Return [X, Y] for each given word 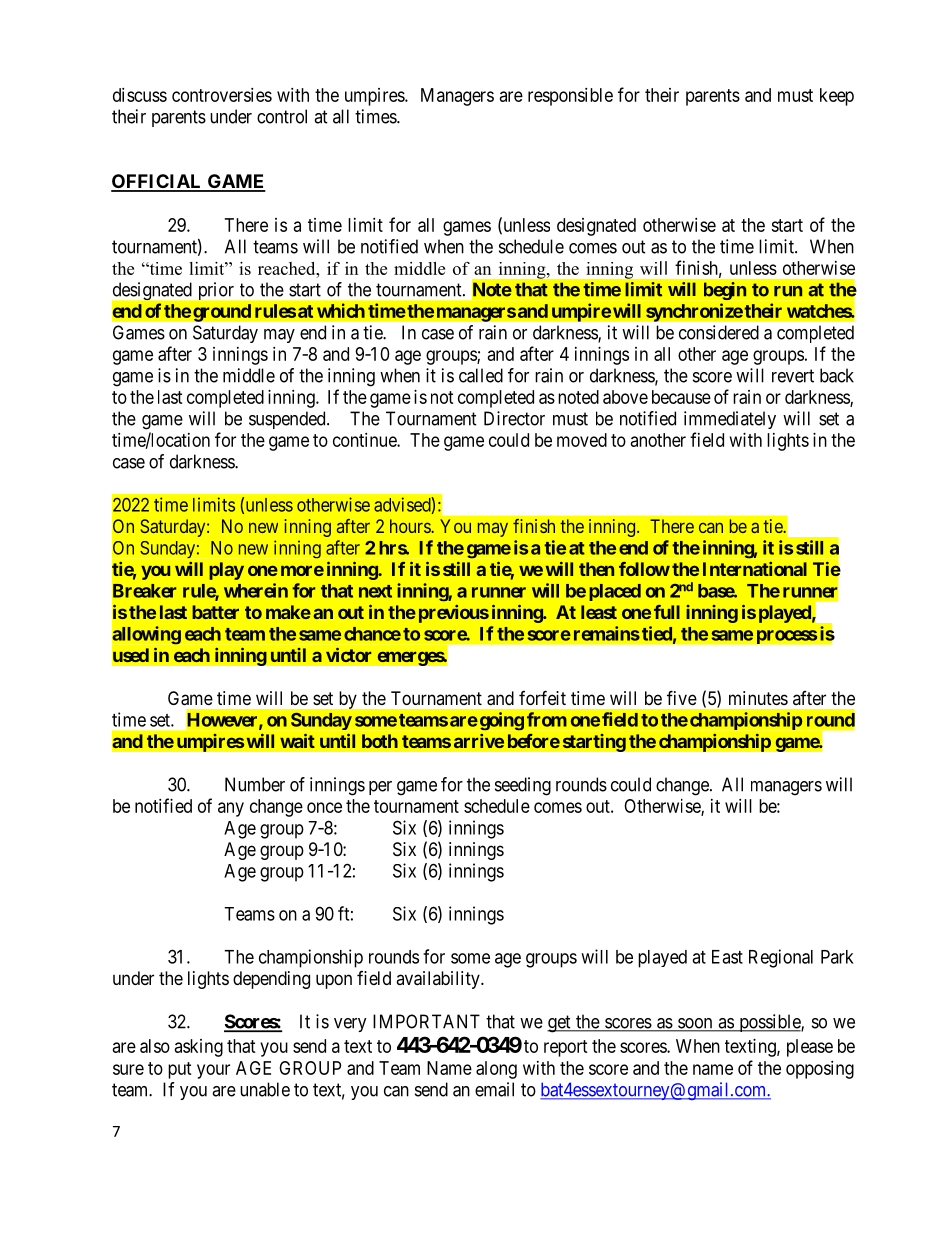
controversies [222, 95]
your [213, 1071]
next [375, 591]
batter [215, 612]
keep [837, 97]
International [755, 569]
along [496, 1070]
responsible [570, 97]
